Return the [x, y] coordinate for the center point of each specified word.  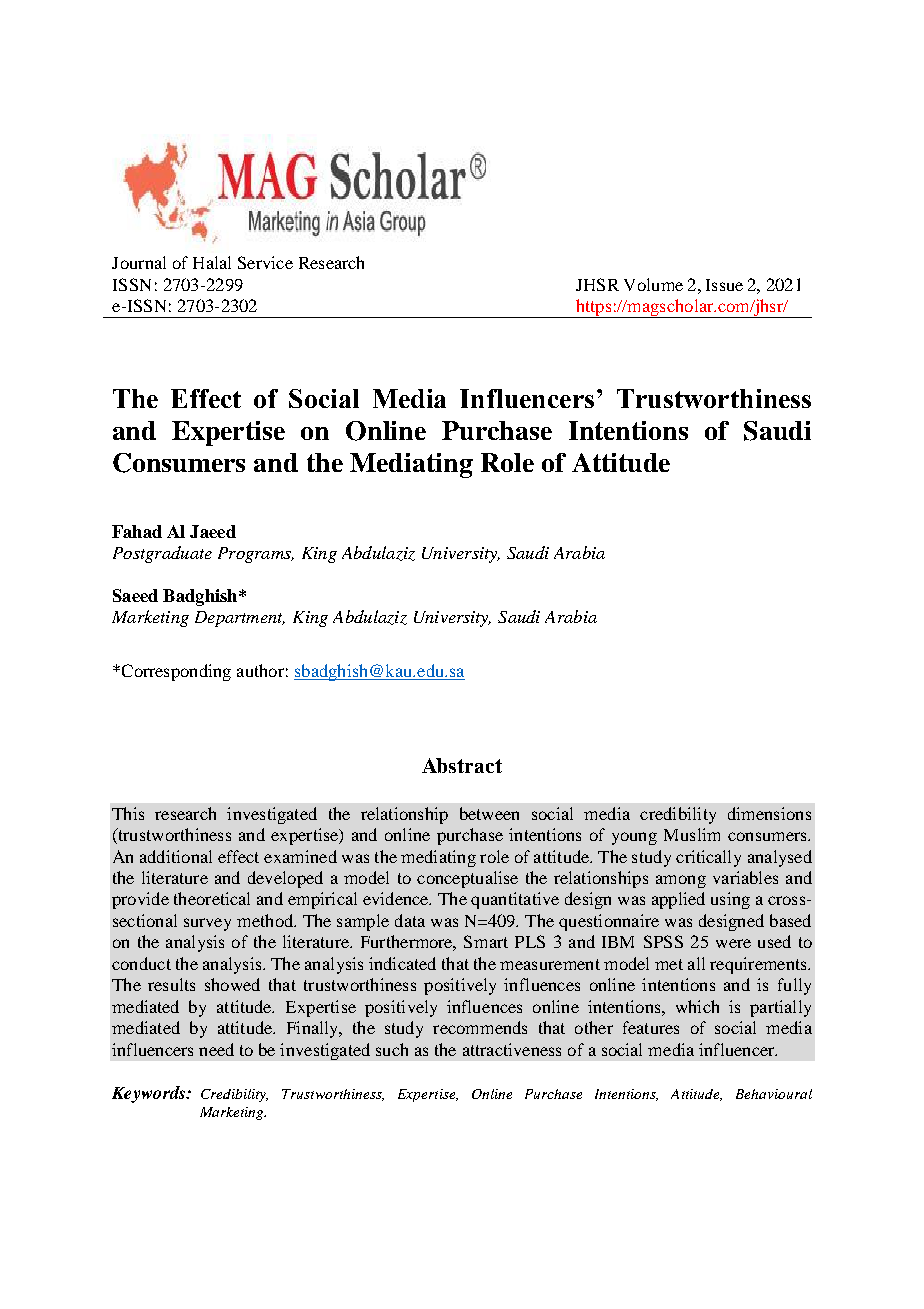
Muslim [692, 834]
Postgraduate [162, 554]
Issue [724, 285]
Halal [212, 262]
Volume [653, 284]
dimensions [769, 813]
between [489, 813]
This [128, 813]
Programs [256, 555]
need [216, 1049]
